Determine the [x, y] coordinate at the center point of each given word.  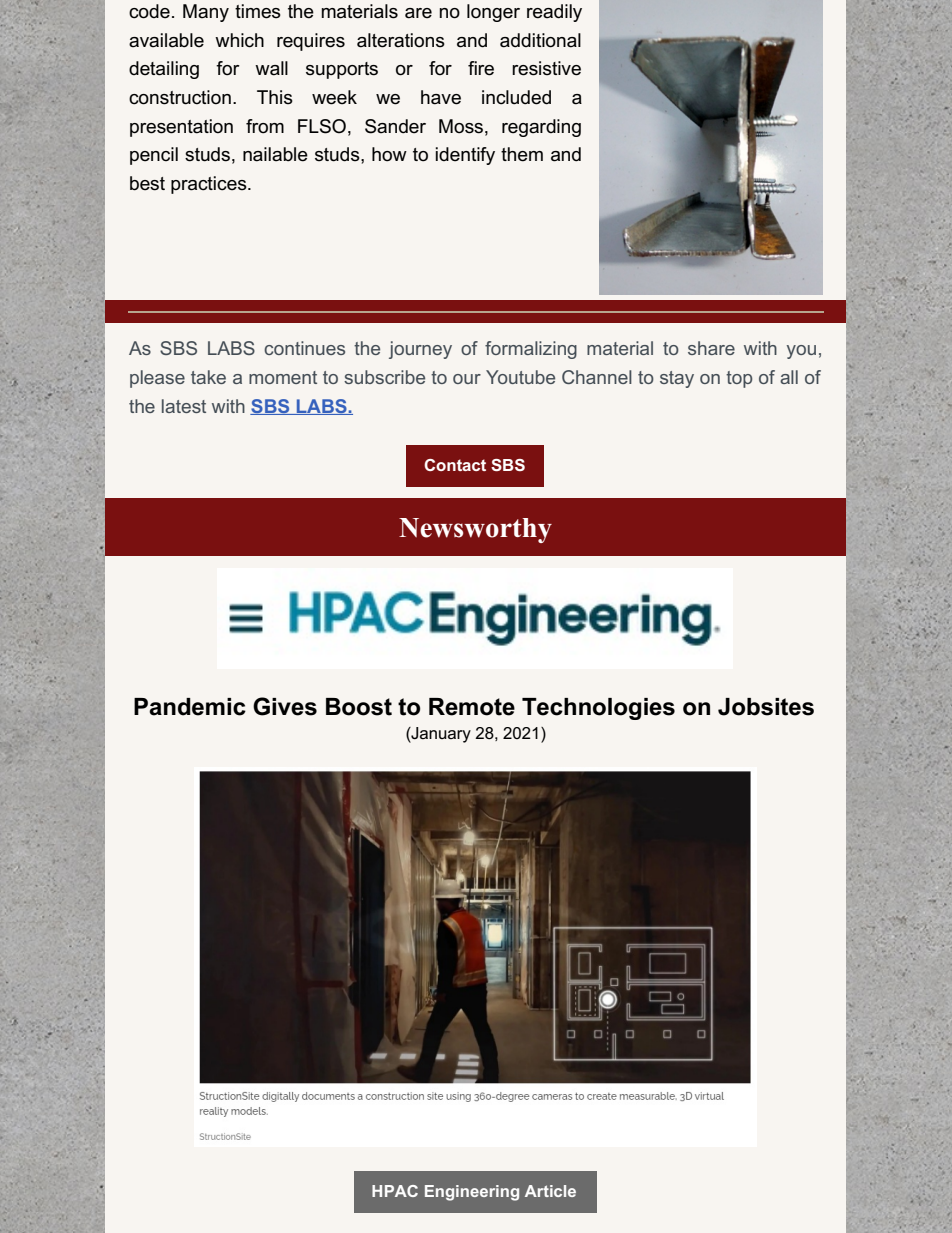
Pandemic [190, 707]
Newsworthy [475, 530]
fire [481, 68]
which [239, 40]
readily [554, 13]
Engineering [472, 1193]
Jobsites [766, 707]
